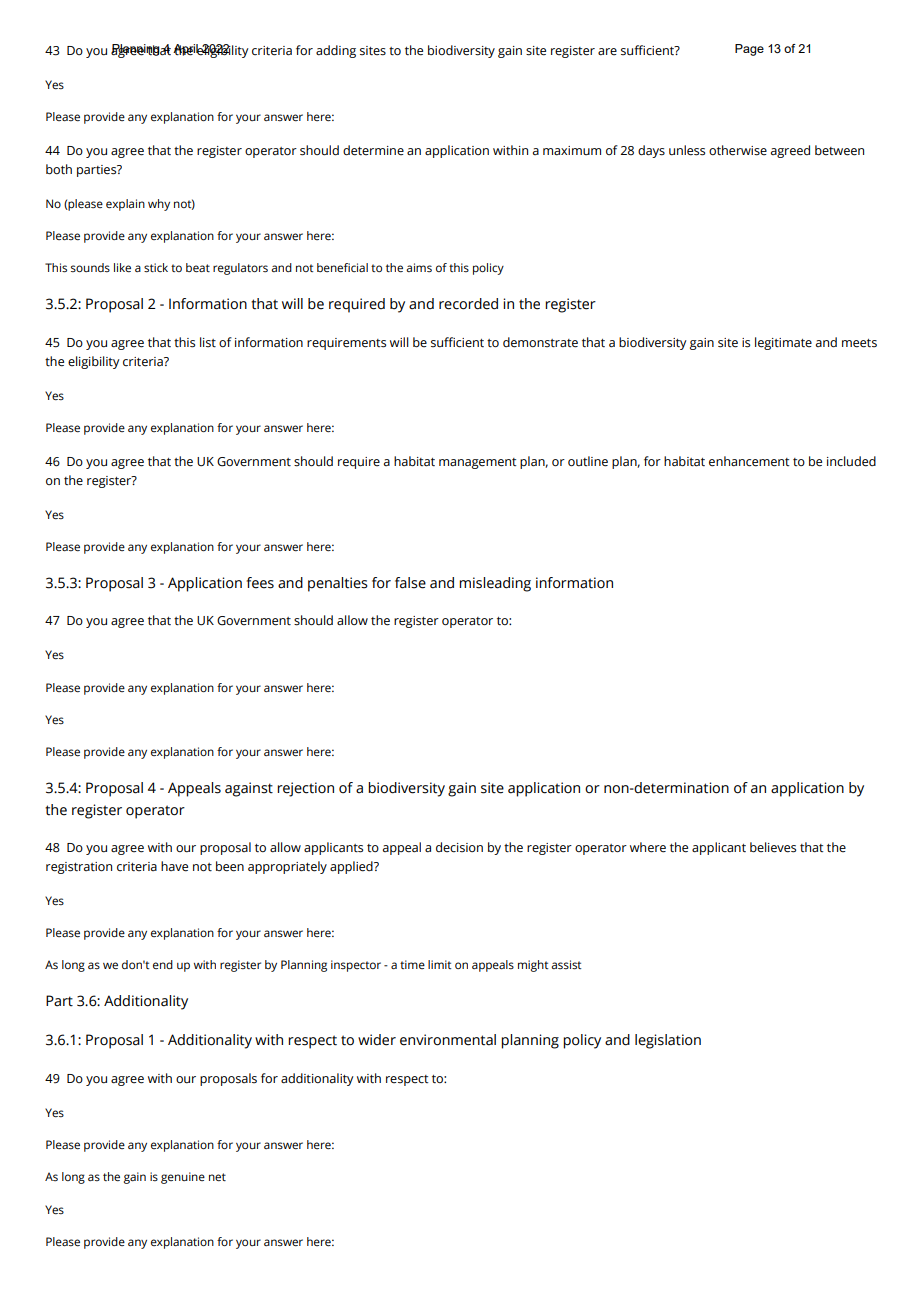 This image has width=924, height=1308. What do you see at coordinates (749, 461) in the image?
I see `enhancement` at bounding box center [749, 461].
